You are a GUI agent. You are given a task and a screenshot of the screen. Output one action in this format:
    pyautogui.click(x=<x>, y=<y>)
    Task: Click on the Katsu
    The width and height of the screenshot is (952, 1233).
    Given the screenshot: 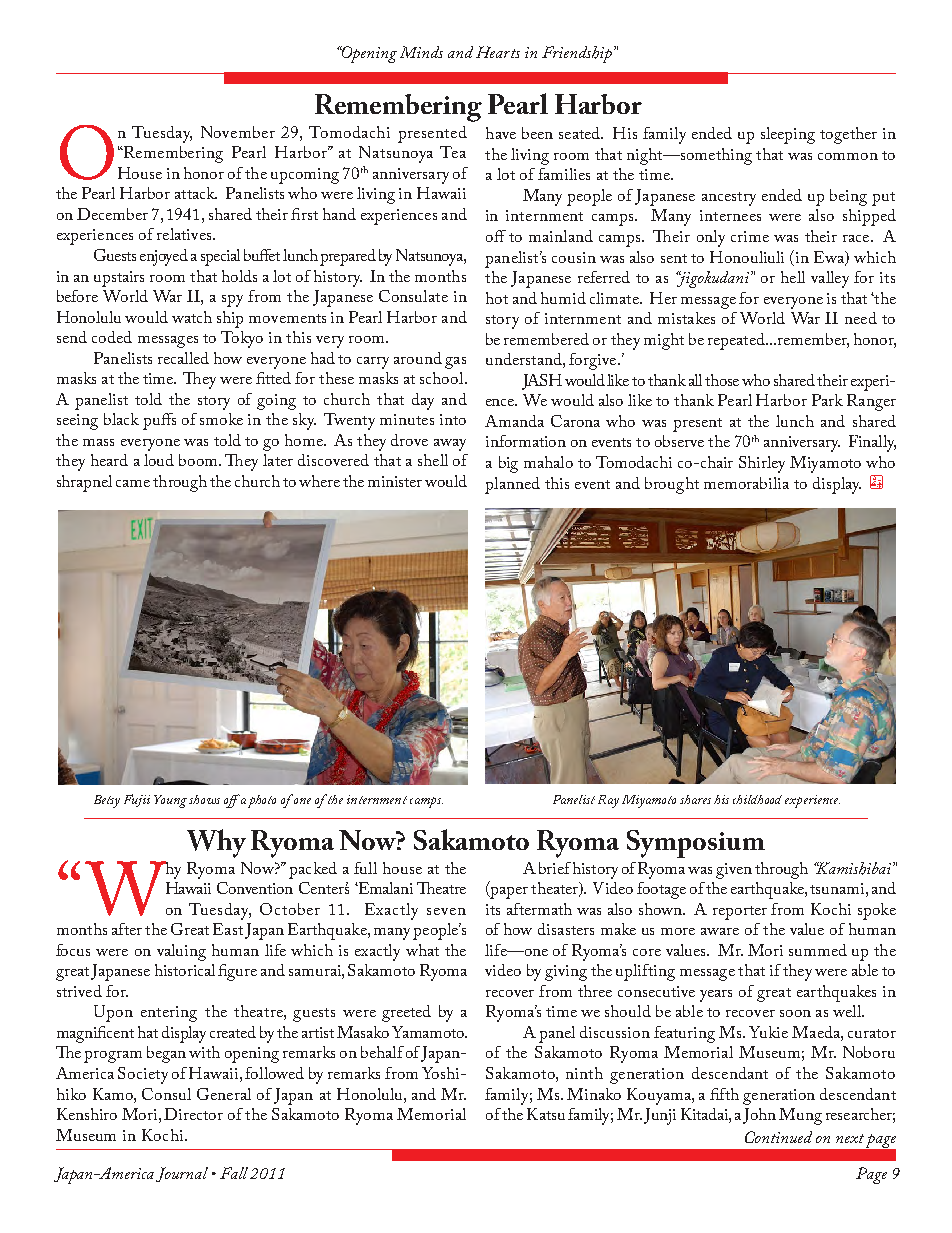 What is the action you would take?
    pyautogui.click(x=546, y=1114)
